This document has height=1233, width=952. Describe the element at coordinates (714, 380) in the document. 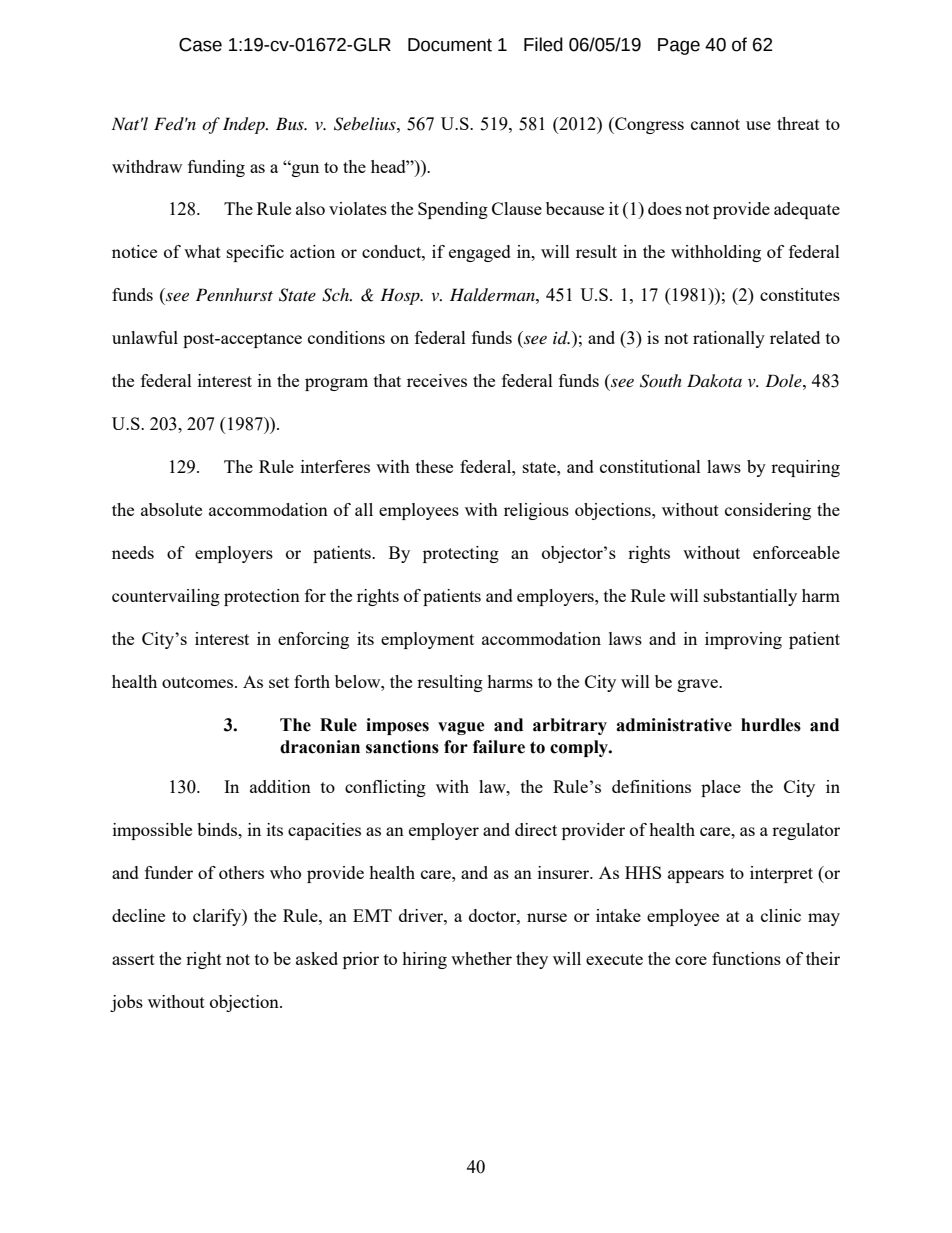

I see `Dakota` at that location.
